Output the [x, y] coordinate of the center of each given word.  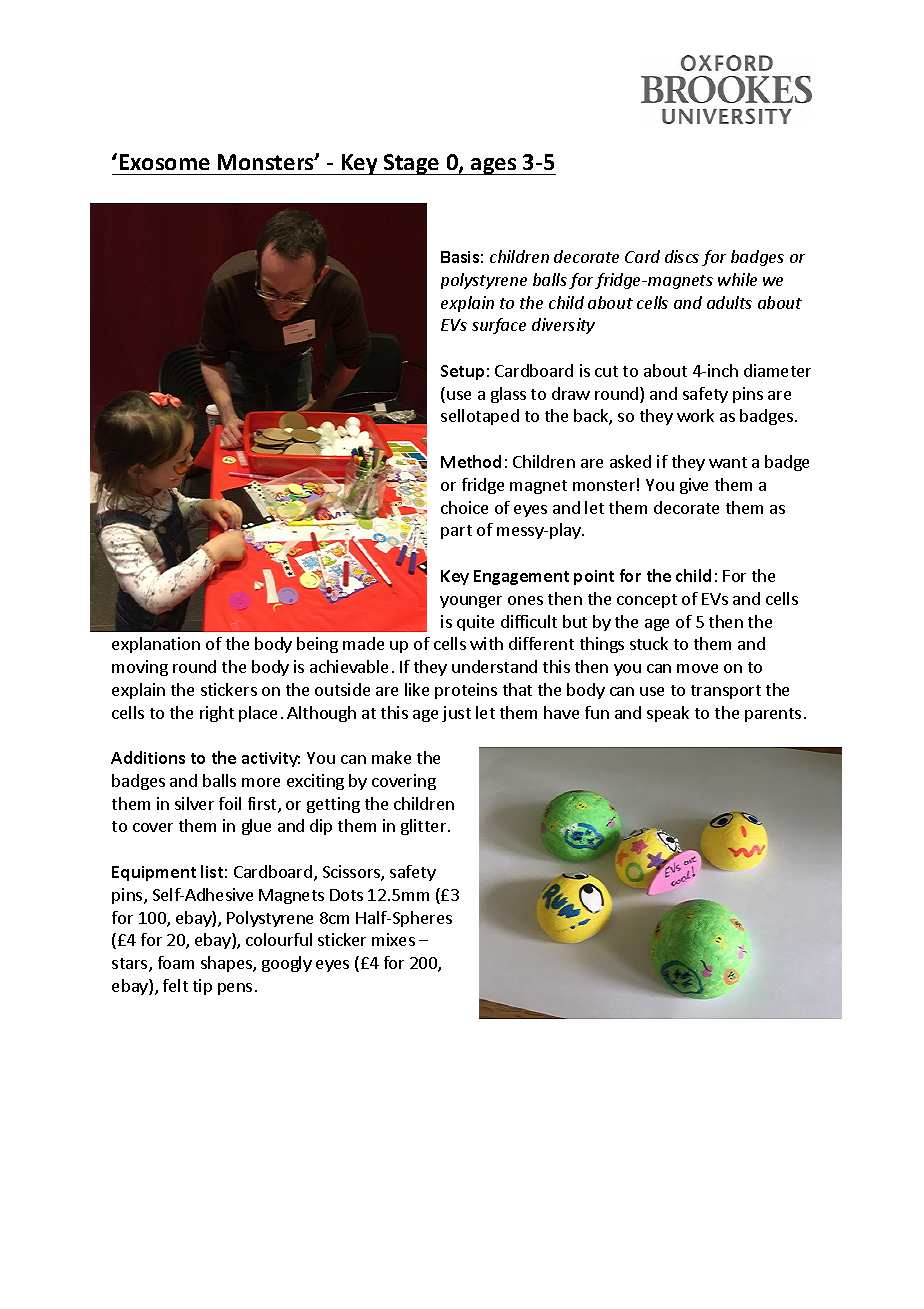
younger [471, 602]
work [695, 415]
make [391, 757]
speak [668, 714]
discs [682, 256]
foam [176, 962]
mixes [393, 939]
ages [494, 166]
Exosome [165, 162]
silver [194, 803]
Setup [462, 372]
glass [508, 395]
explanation [156, 645]
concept [647, 601]
